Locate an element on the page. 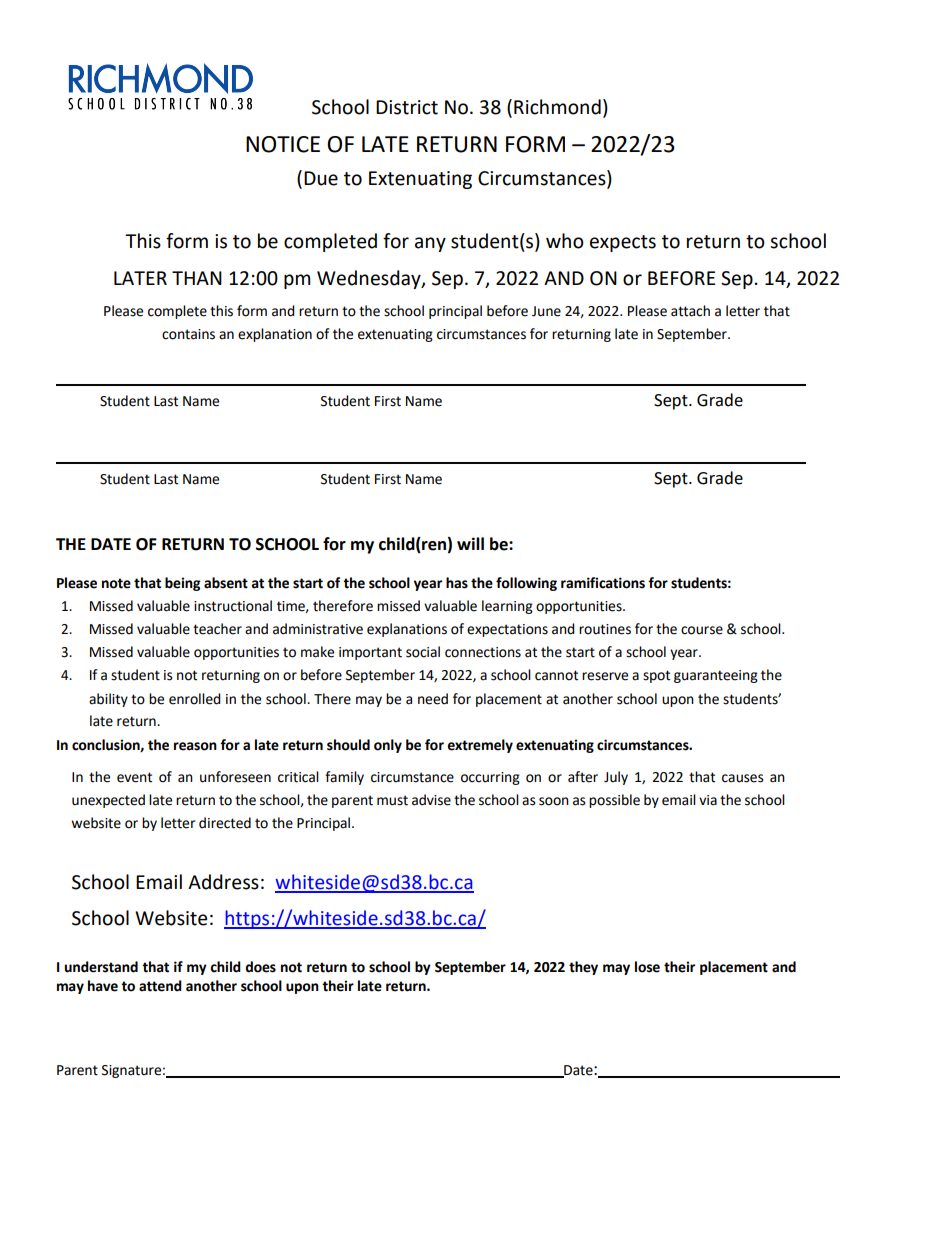  spot is located at coordinates (656, 676).
